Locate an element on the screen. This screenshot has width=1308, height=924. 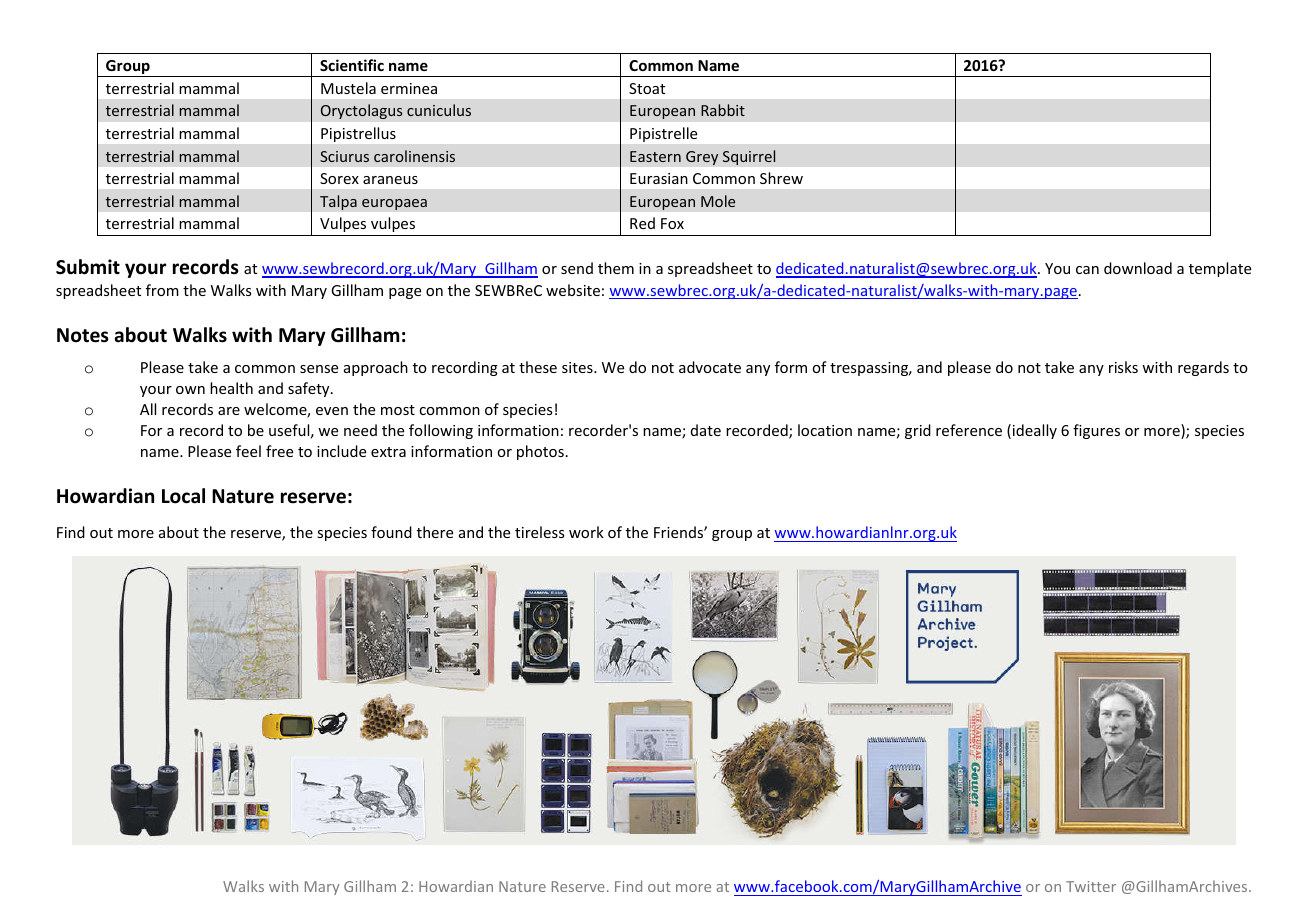
risks is located at coordinates (1123, 367).
